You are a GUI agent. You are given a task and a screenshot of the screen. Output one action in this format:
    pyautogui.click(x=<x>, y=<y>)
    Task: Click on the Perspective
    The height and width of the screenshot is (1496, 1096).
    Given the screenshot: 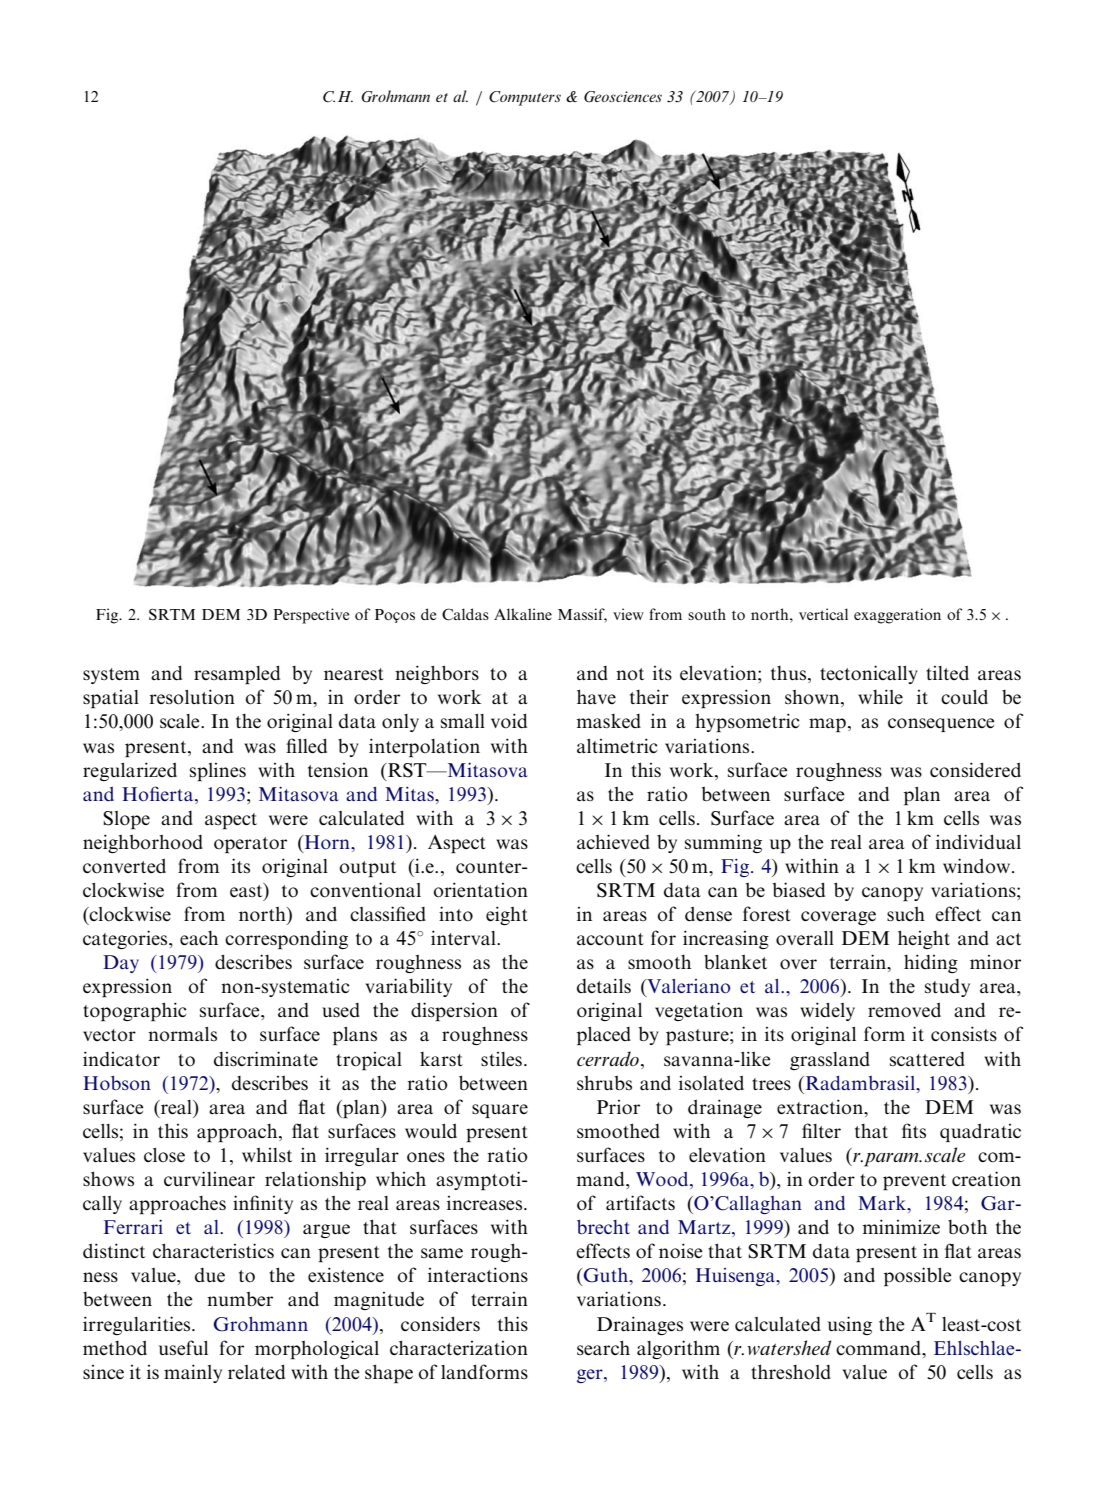 What is the action you would take?
    pyautogui.click(x=311, y=616)
